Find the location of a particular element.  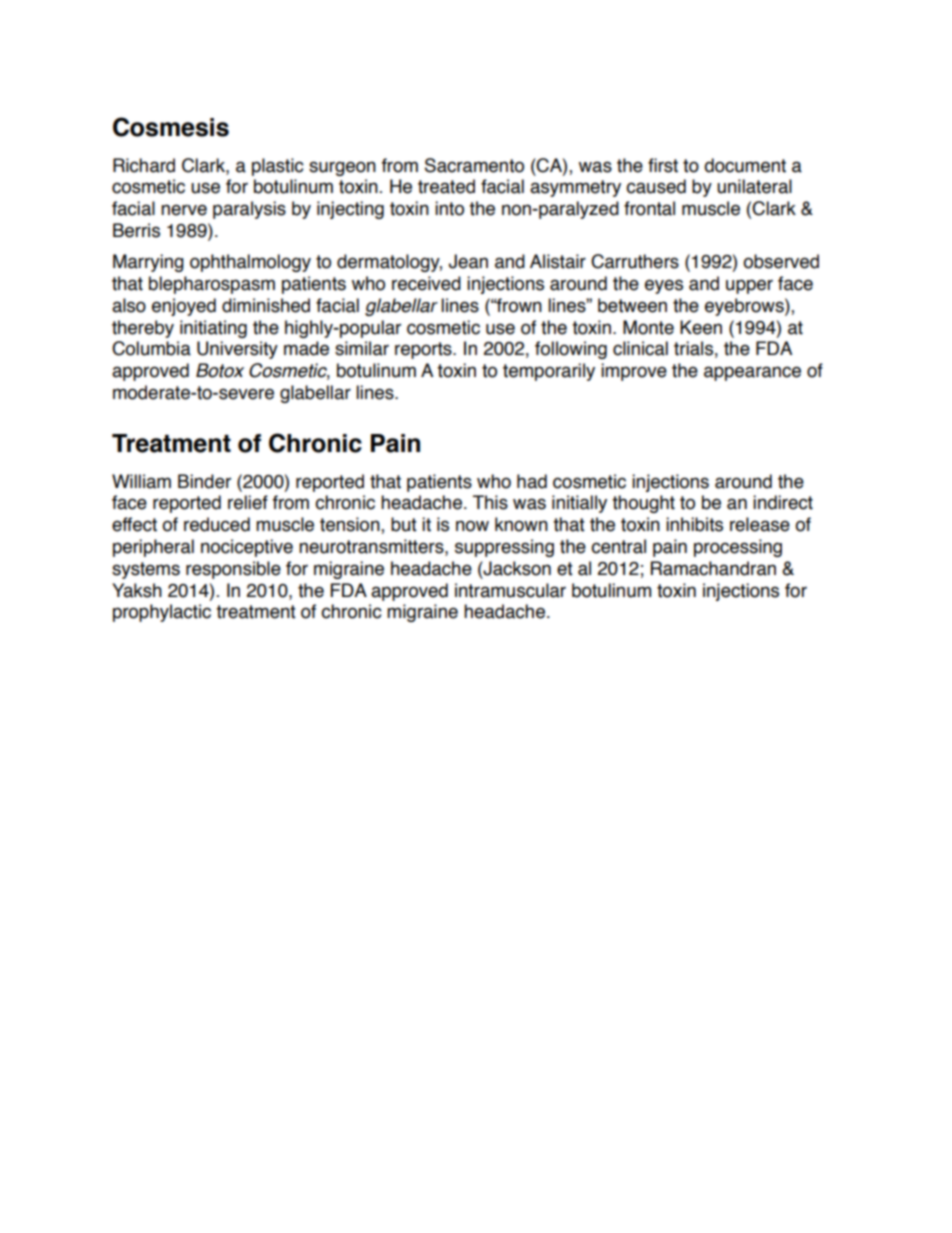

processing is located at coordinates (738, 548).
